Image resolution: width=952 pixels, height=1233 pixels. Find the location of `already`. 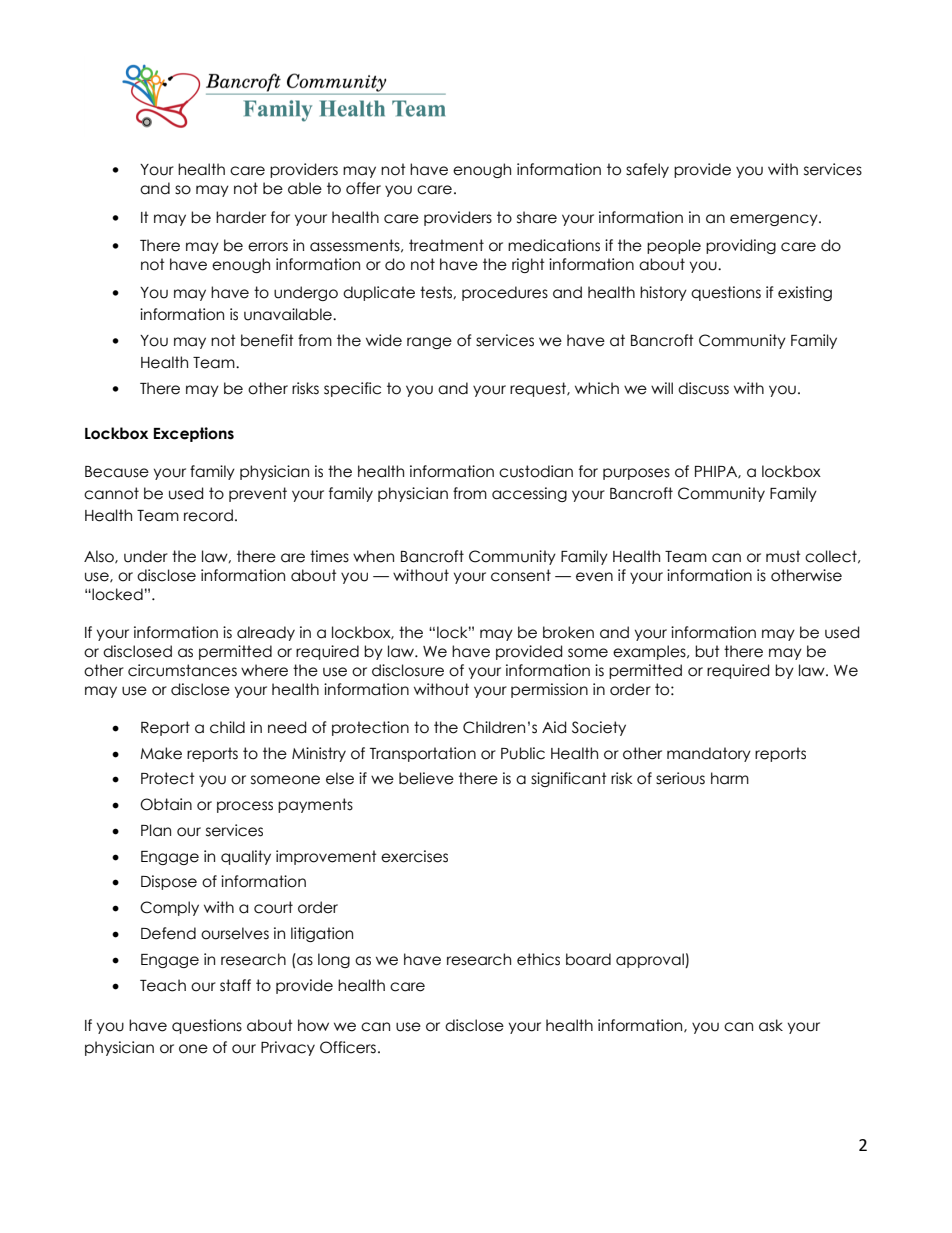

already is located at coordinates (266, 633).
